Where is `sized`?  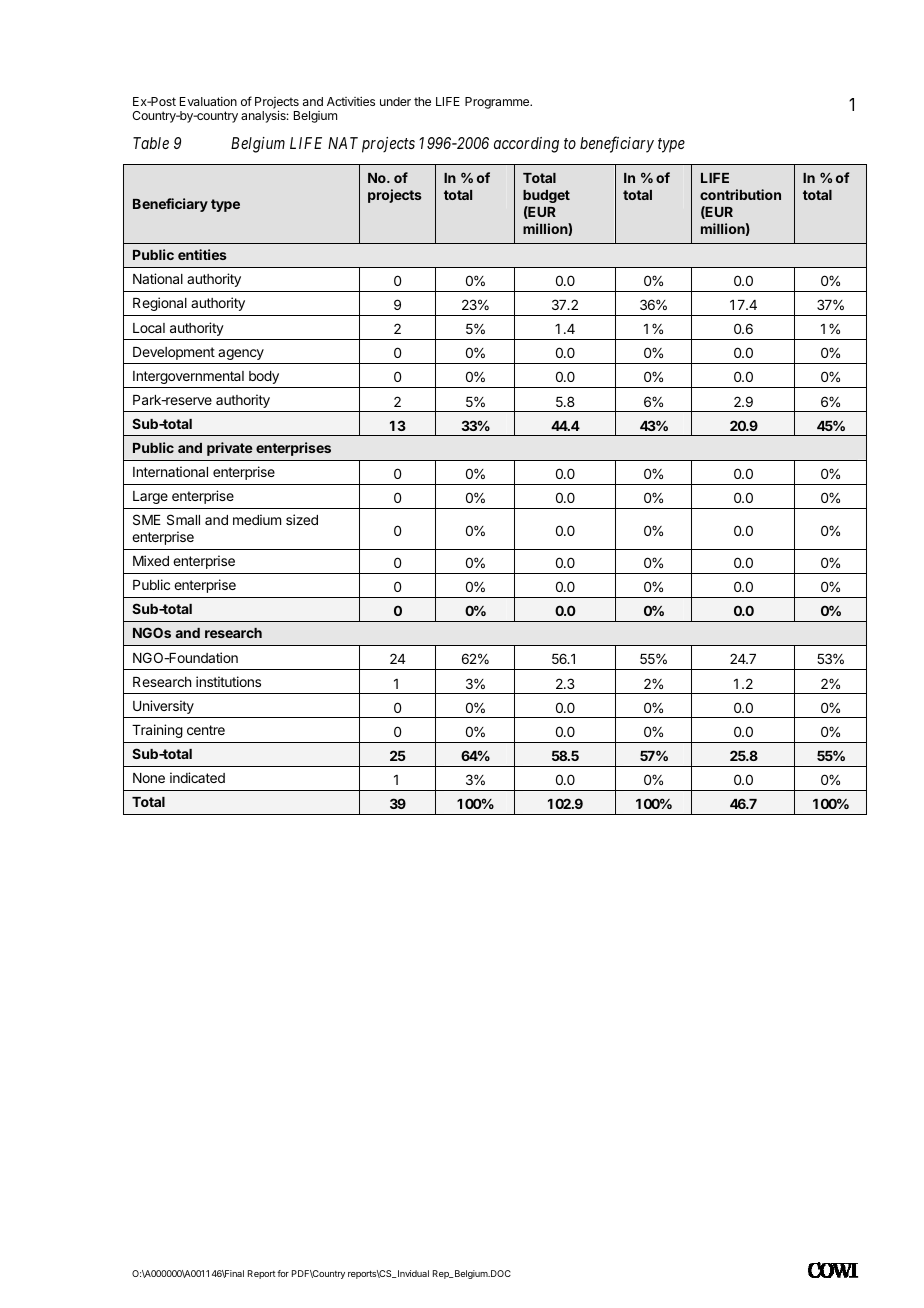
sized is located at coordinates (302, 519).
